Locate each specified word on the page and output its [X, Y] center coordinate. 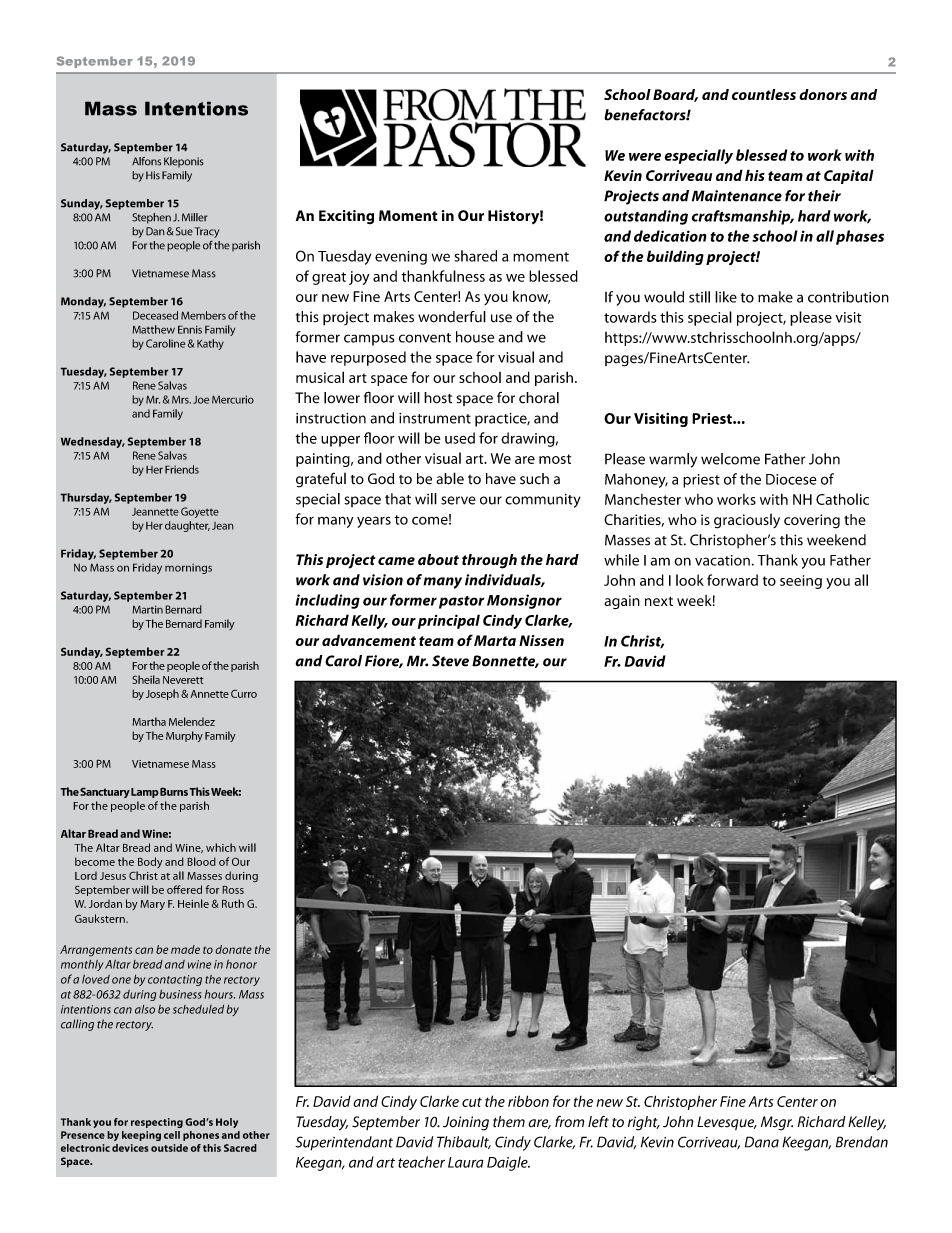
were [645, 157]
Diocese [791, 479]
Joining [466, 1123]
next [659, 601]
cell [172, 1135]
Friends [182, 469]
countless [764, 94]
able [450, 478]
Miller [195, 217]
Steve [450, 661]
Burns [175, 791]
